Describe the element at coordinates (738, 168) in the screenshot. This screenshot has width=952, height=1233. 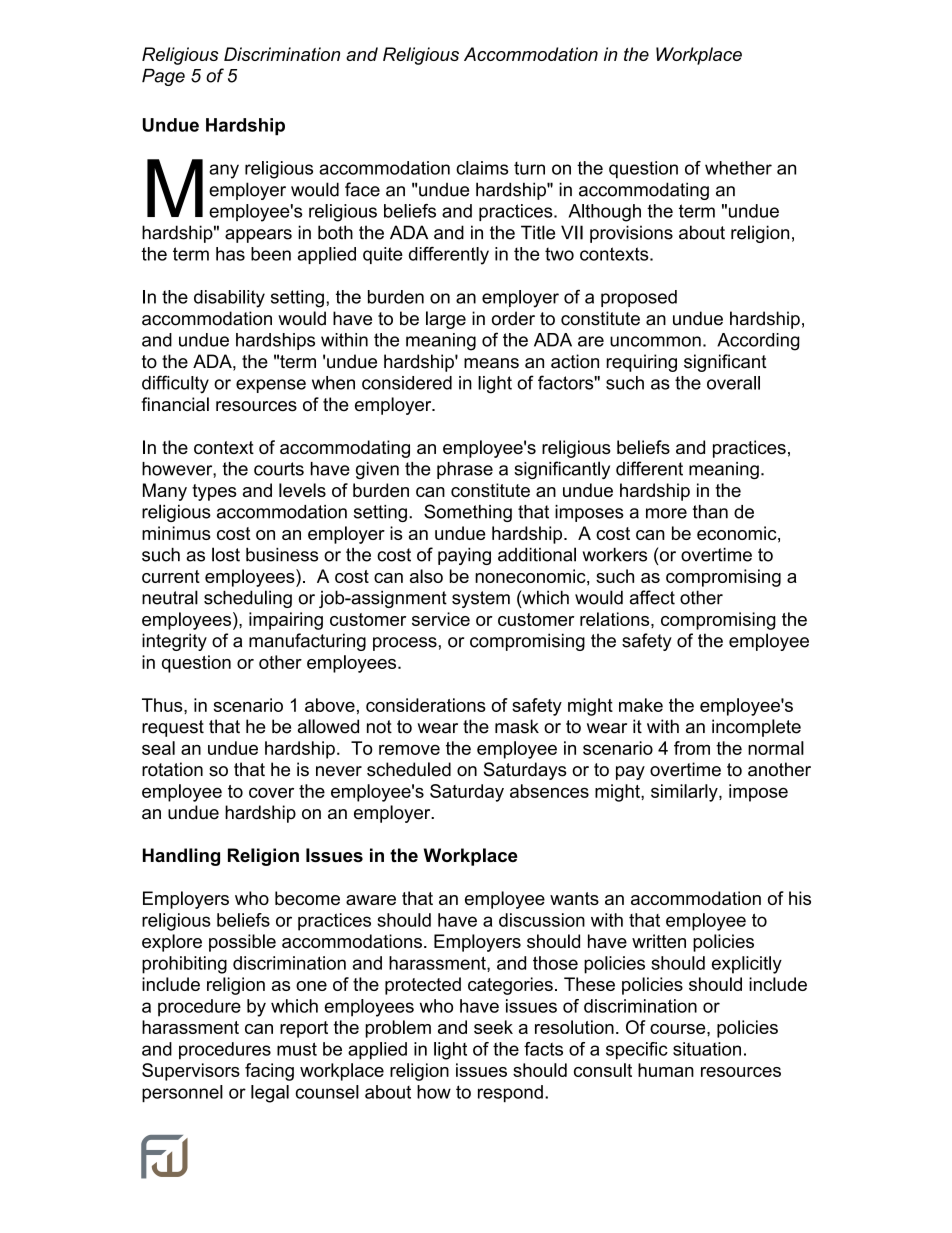
I see `whether` at that location.
